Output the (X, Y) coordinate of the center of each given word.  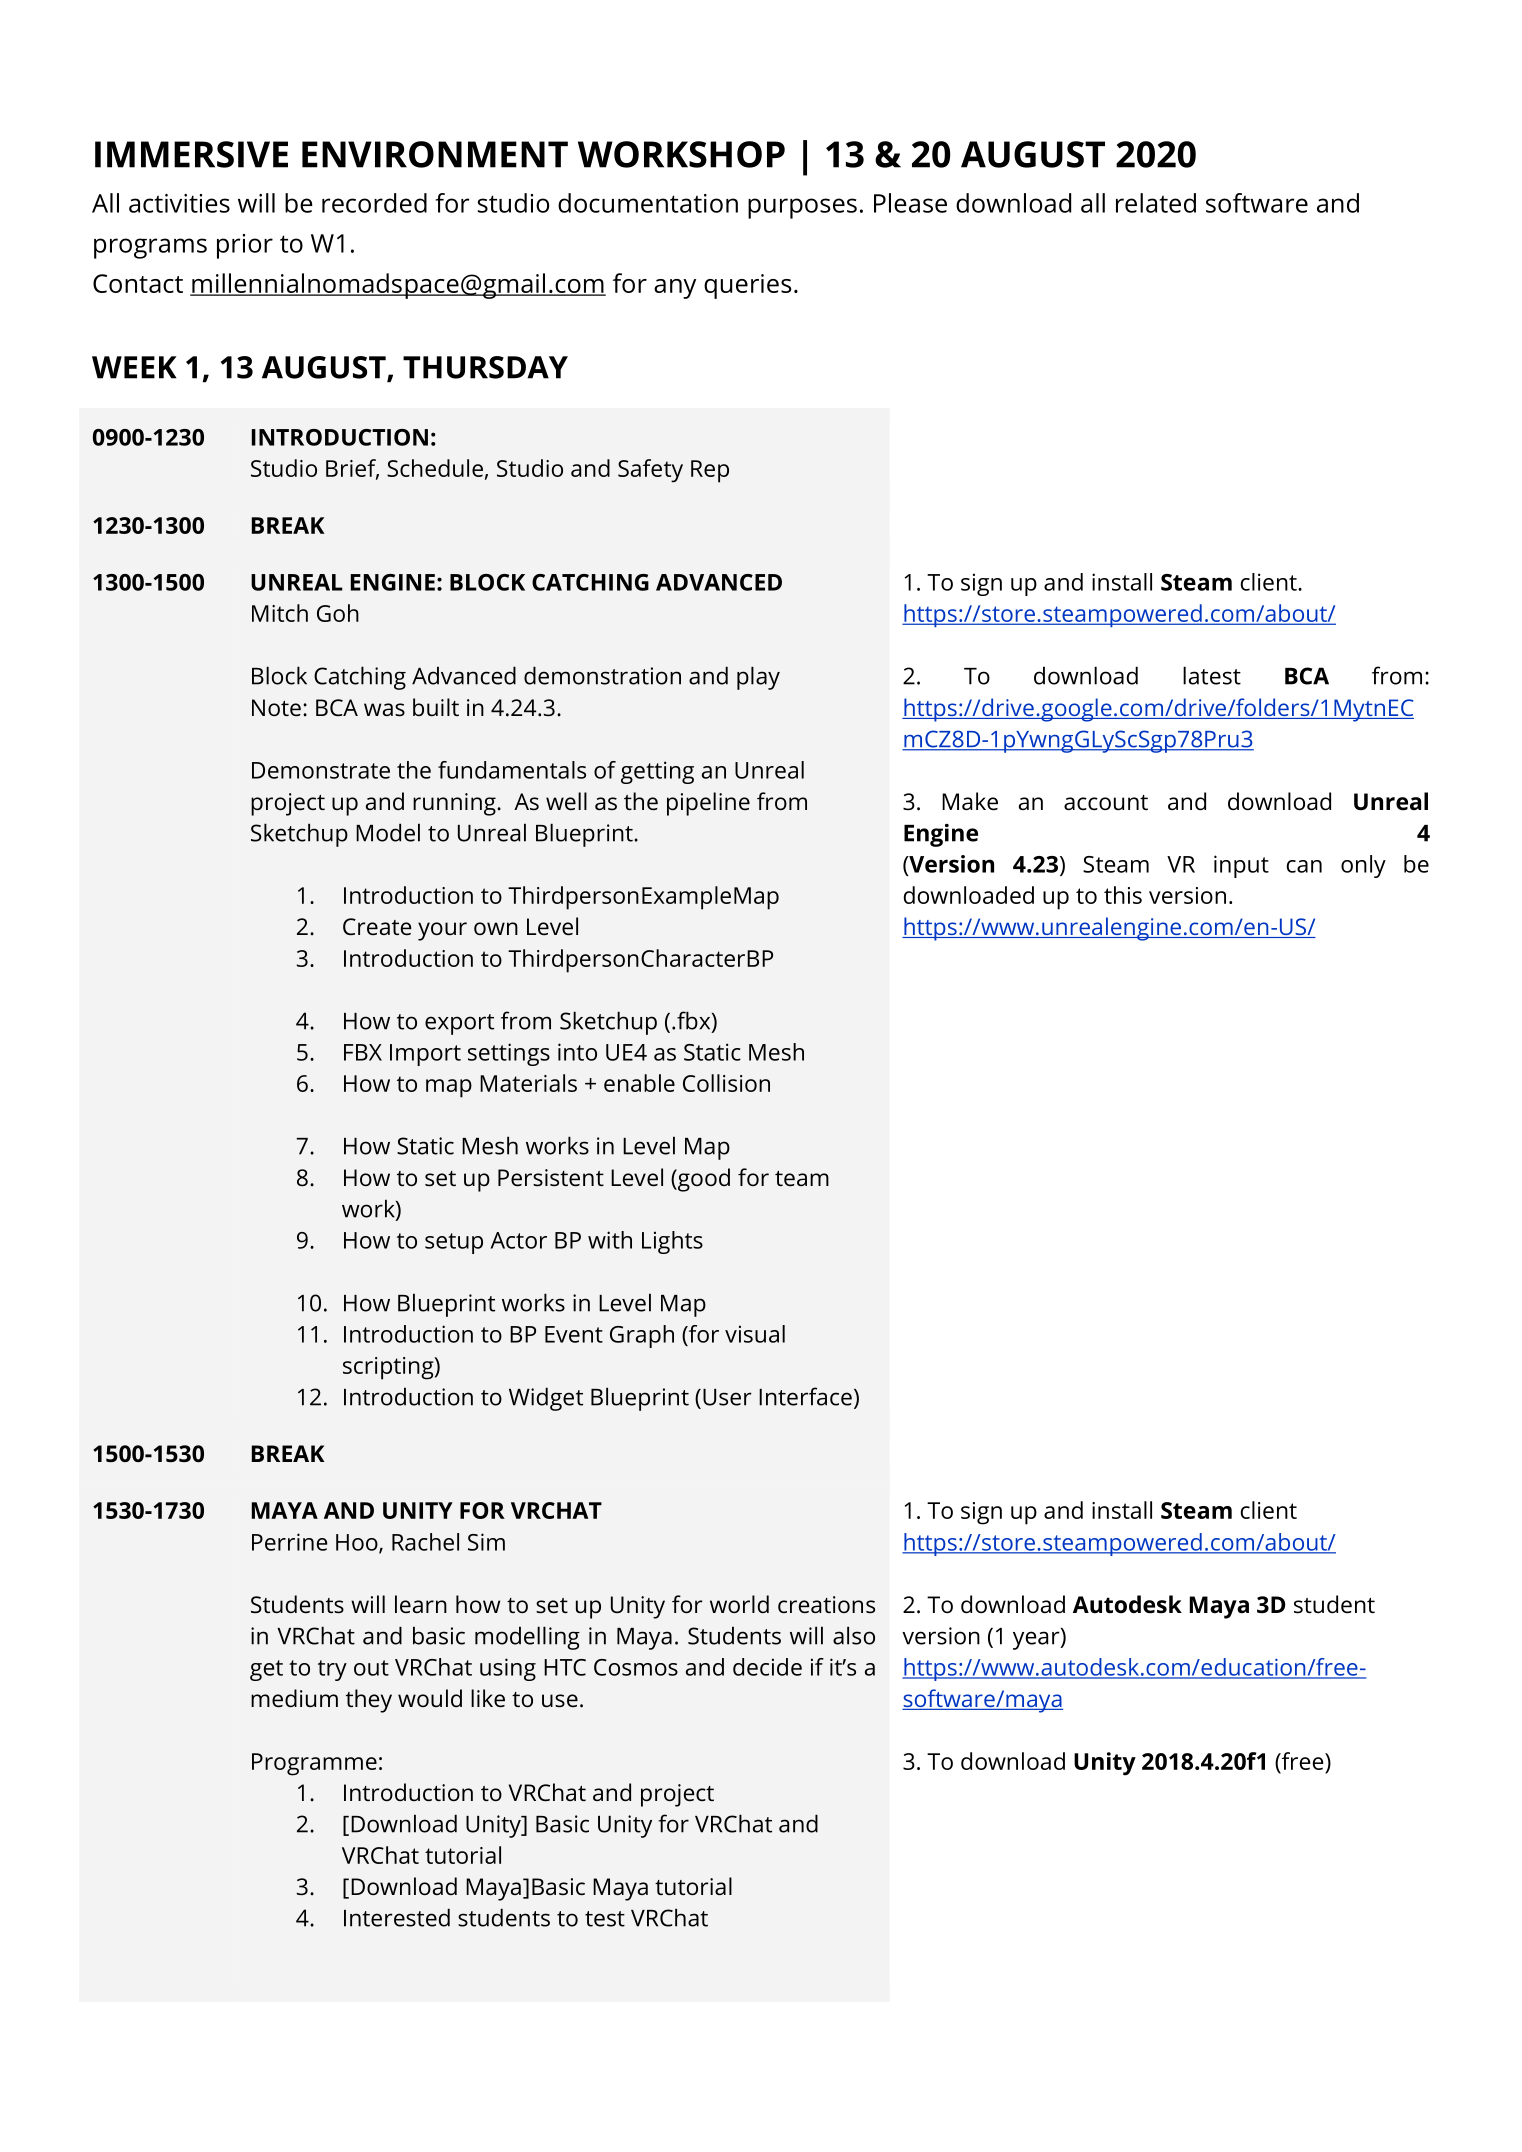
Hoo (358, 1543)
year (1037, 1639)
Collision (726, 1083)
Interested (397, 1917)
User (727, 1397)
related (1156, 203)
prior (245, 246)
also (854, 1635)
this (1123, 895)
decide (767, 1667)
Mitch (280, 613)
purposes (802, 208)
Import (425, 1055)
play (758, 678)
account (1106, 803)
